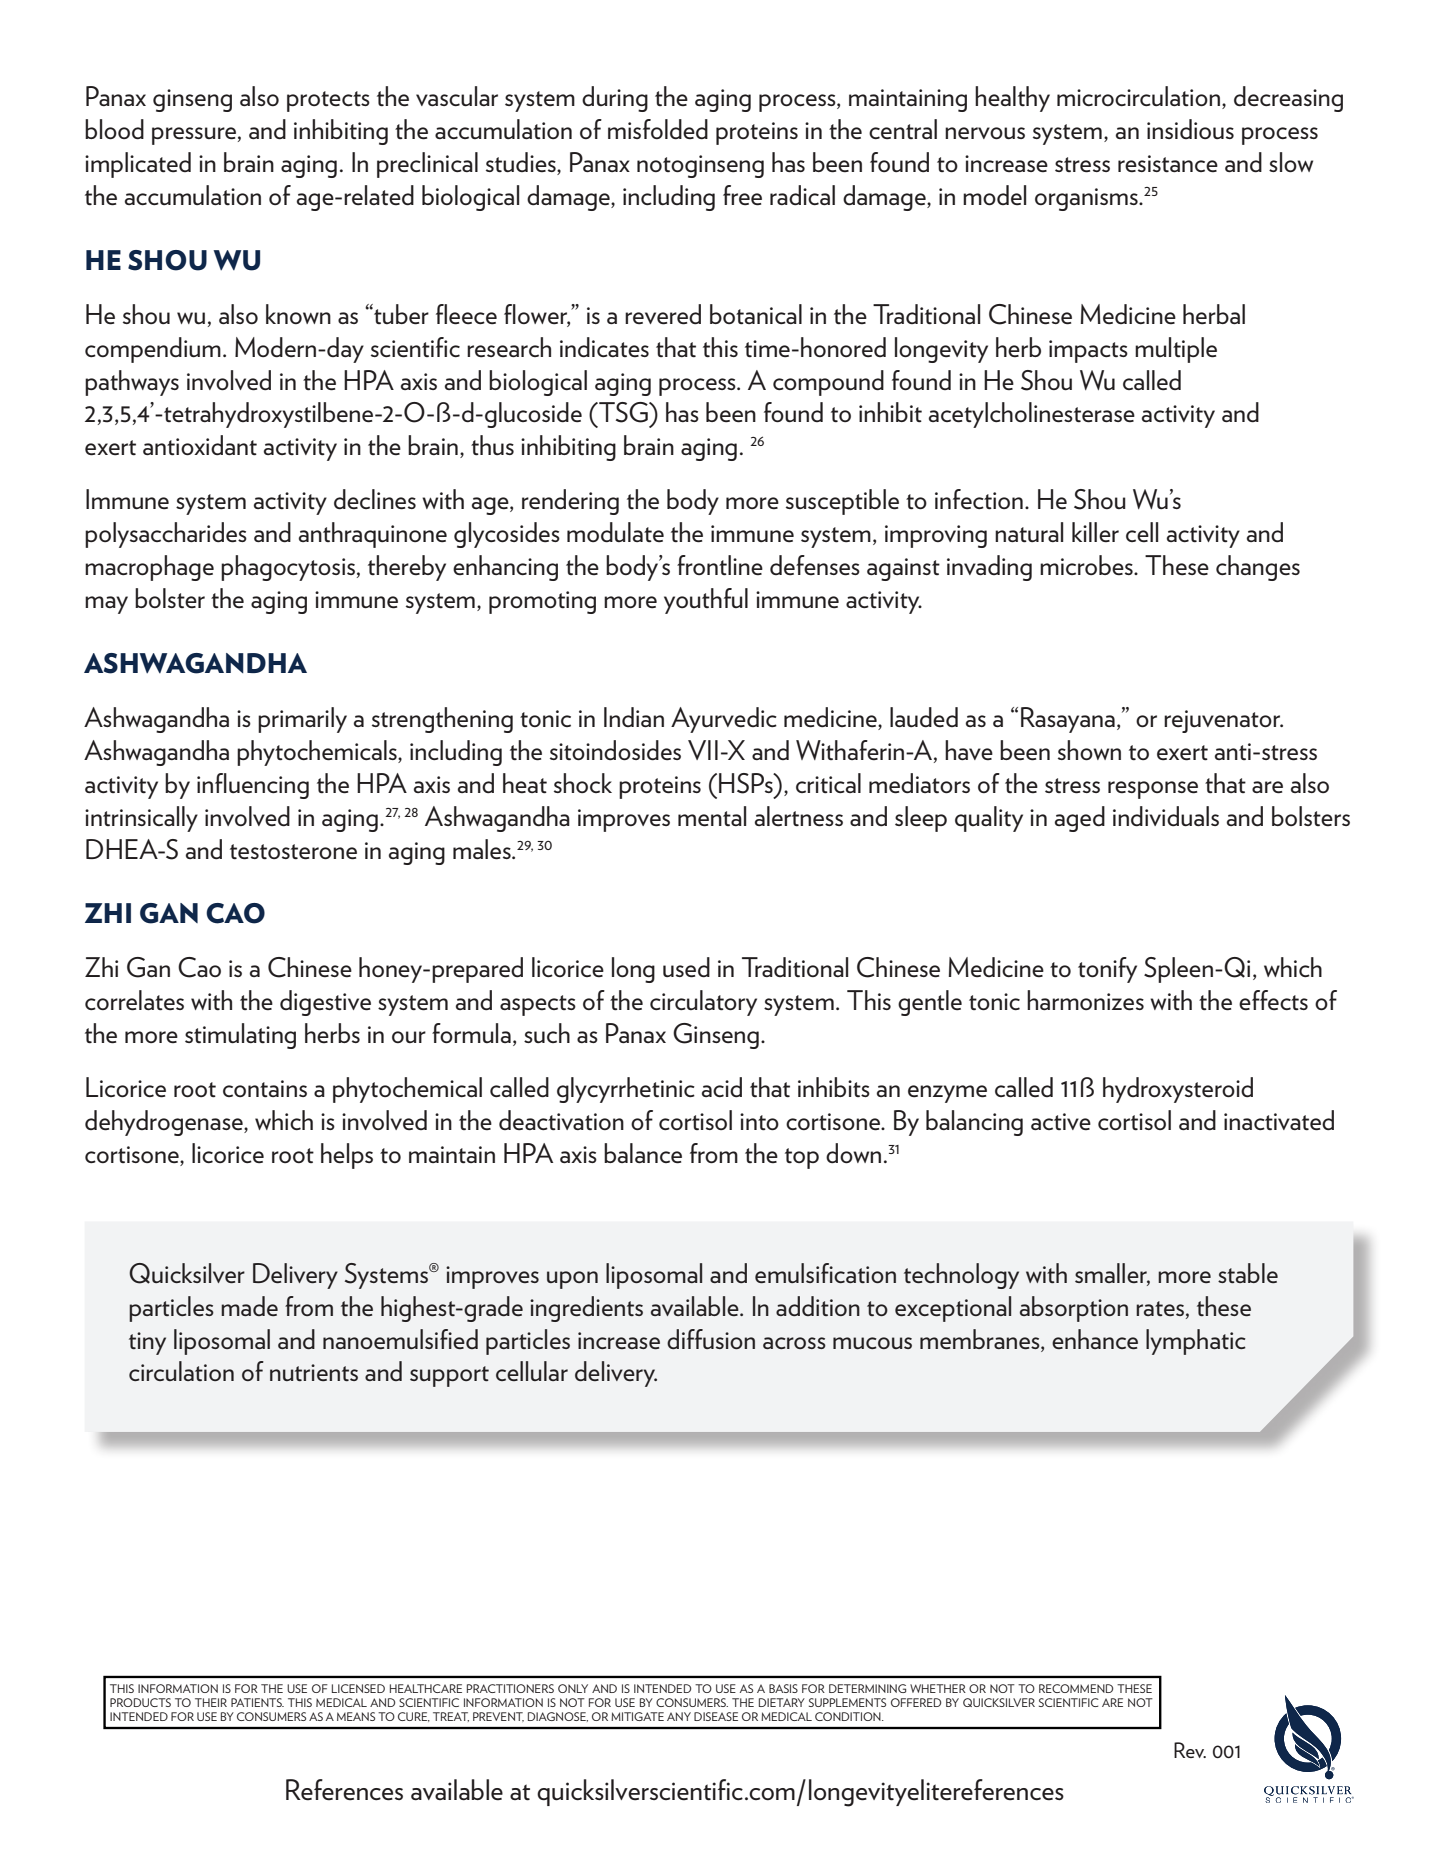 The height and width of the document is (1862, 1438). I want to click on misfolded, so click(658, 129).
